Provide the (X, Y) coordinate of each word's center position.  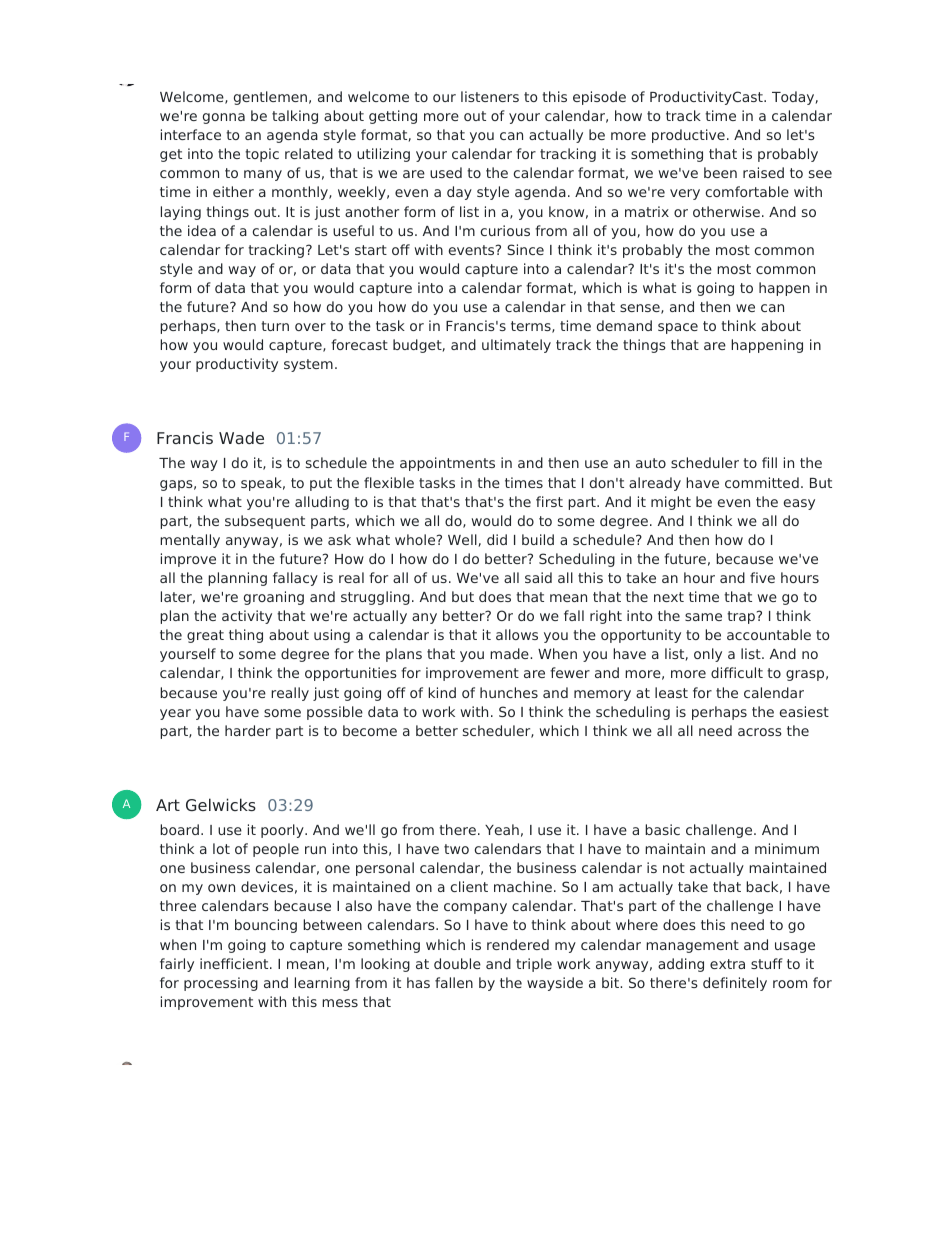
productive (688, 136)
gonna (224, 118)
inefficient (235, 963)
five (762, 577)
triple (534, 965)
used (446, 172)
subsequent (265, 522)
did (497, 539)
